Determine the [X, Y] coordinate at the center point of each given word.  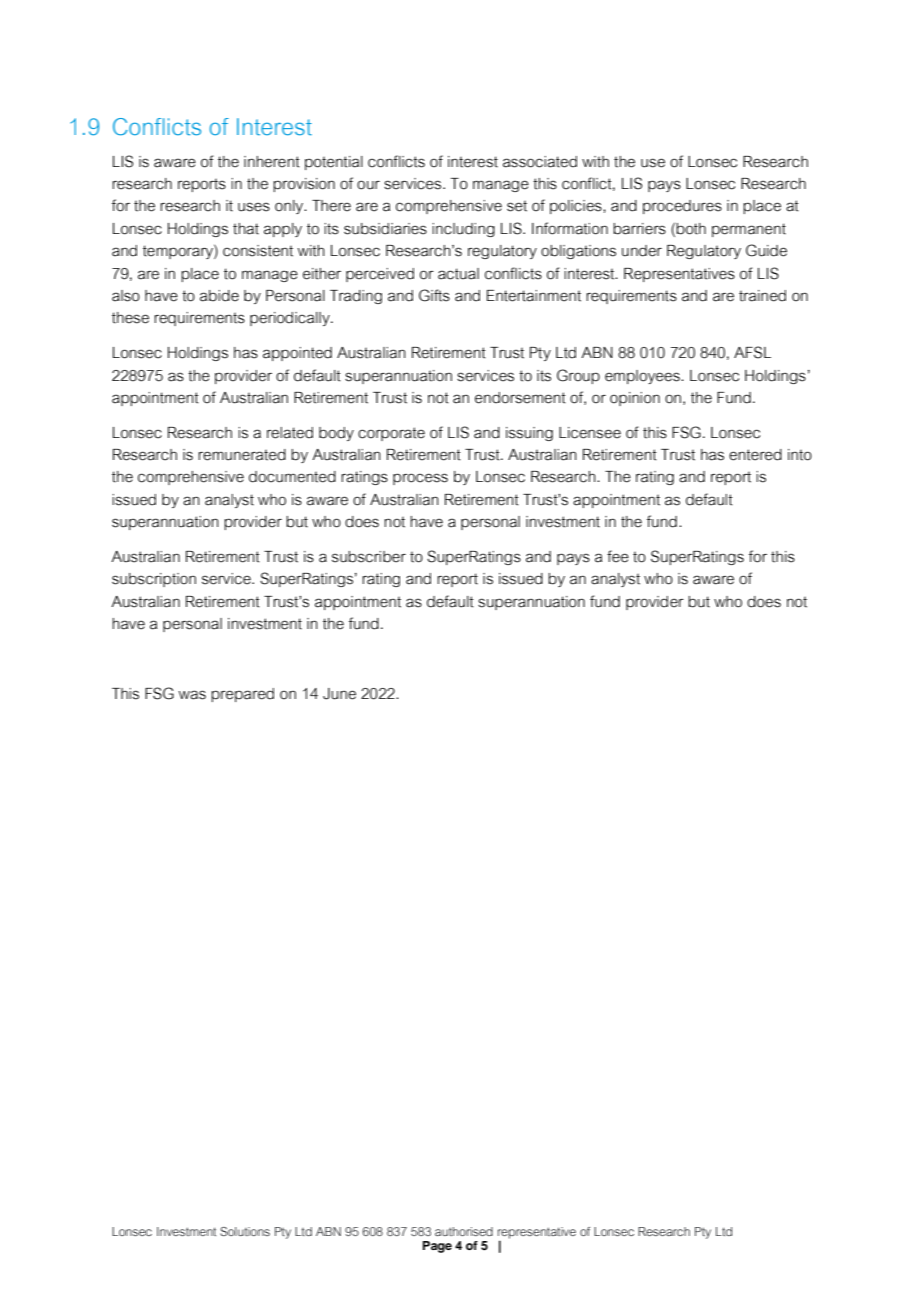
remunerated [242, 455]
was [192, 695]
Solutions [245, 1231]
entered [755, 455]
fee [618, 556]
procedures [682, 207]
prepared [242, 695]
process [420, 479]
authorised [464, 1231]
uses [254, 207]
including [463, 230]
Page [437, 1247]
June [339, 694]
